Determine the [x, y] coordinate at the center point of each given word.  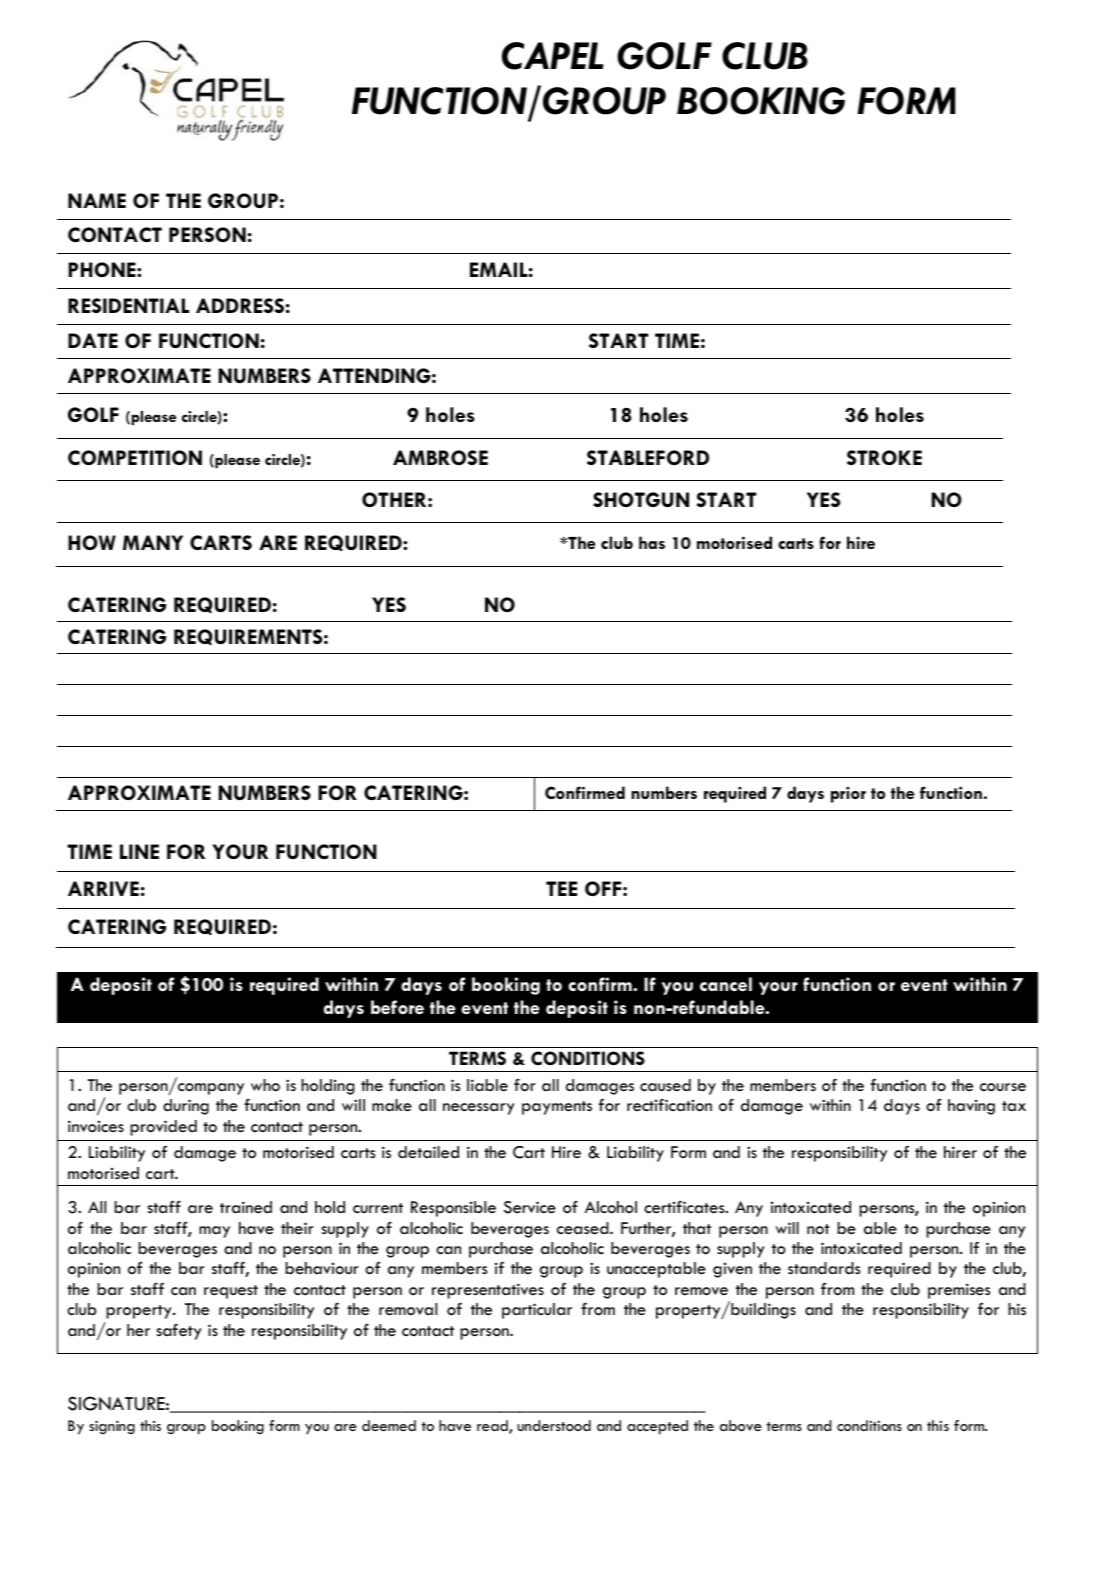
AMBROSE [440, 457]
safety [179, 1331]
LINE [139, 851]
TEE [561, 888]
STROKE [884, 457]
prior [848, 794]
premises [959, 1291]
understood [554, 1425]
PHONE [103, 269]
